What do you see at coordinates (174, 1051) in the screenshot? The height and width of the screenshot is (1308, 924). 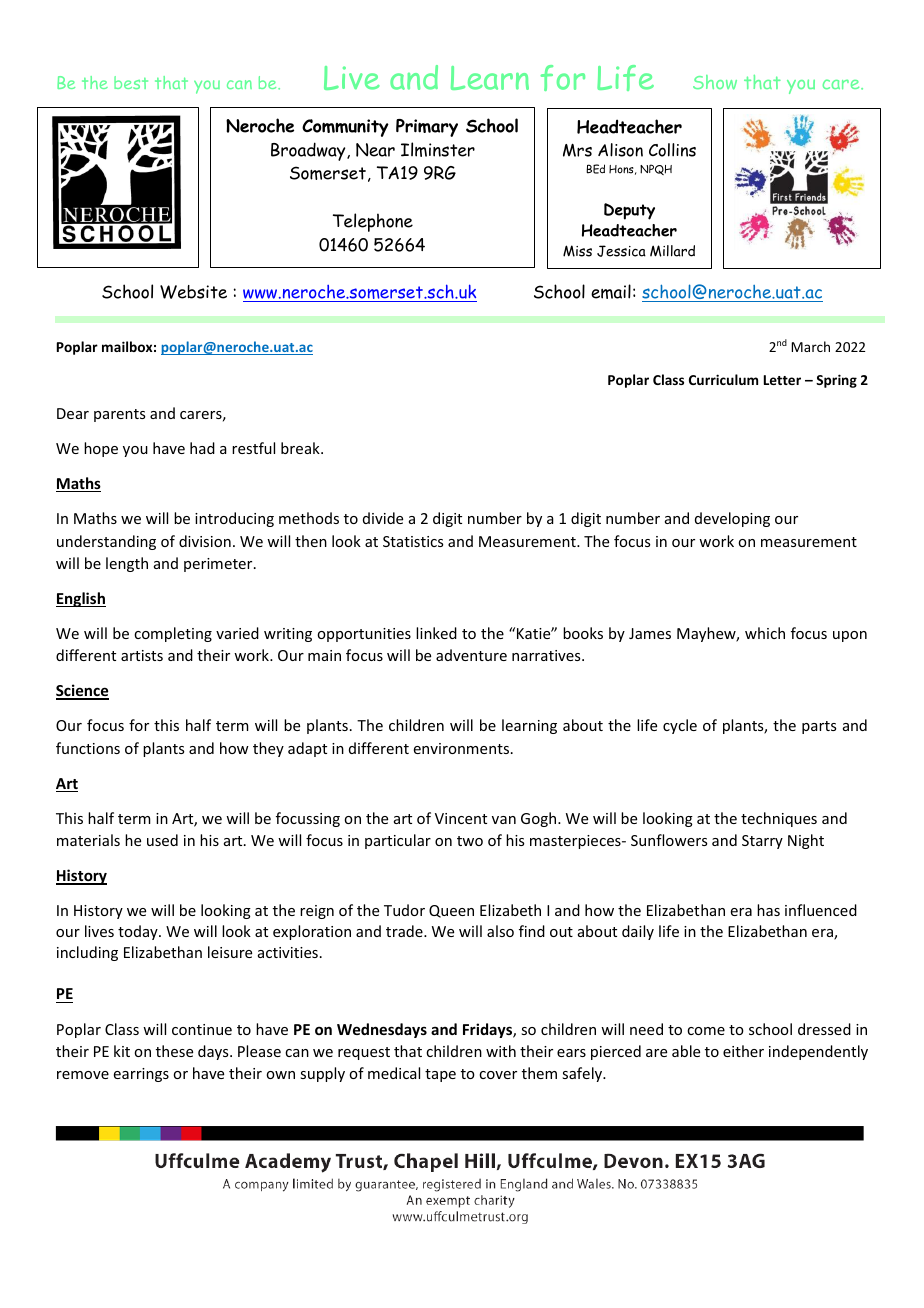 I see `these` at bounding box center [174, 1051].
